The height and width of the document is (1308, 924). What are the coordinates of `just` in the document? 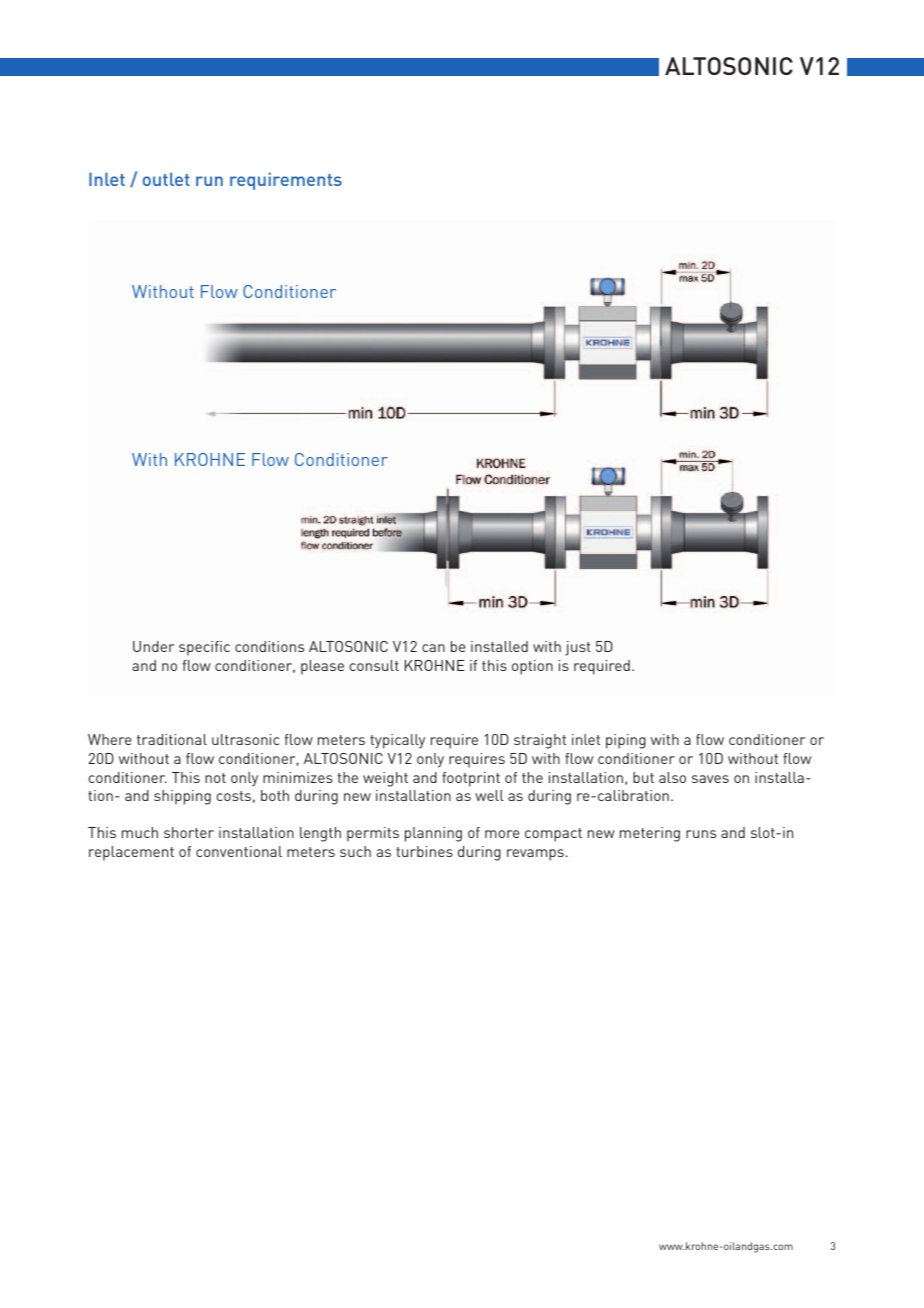 It's located at (578, 648).
